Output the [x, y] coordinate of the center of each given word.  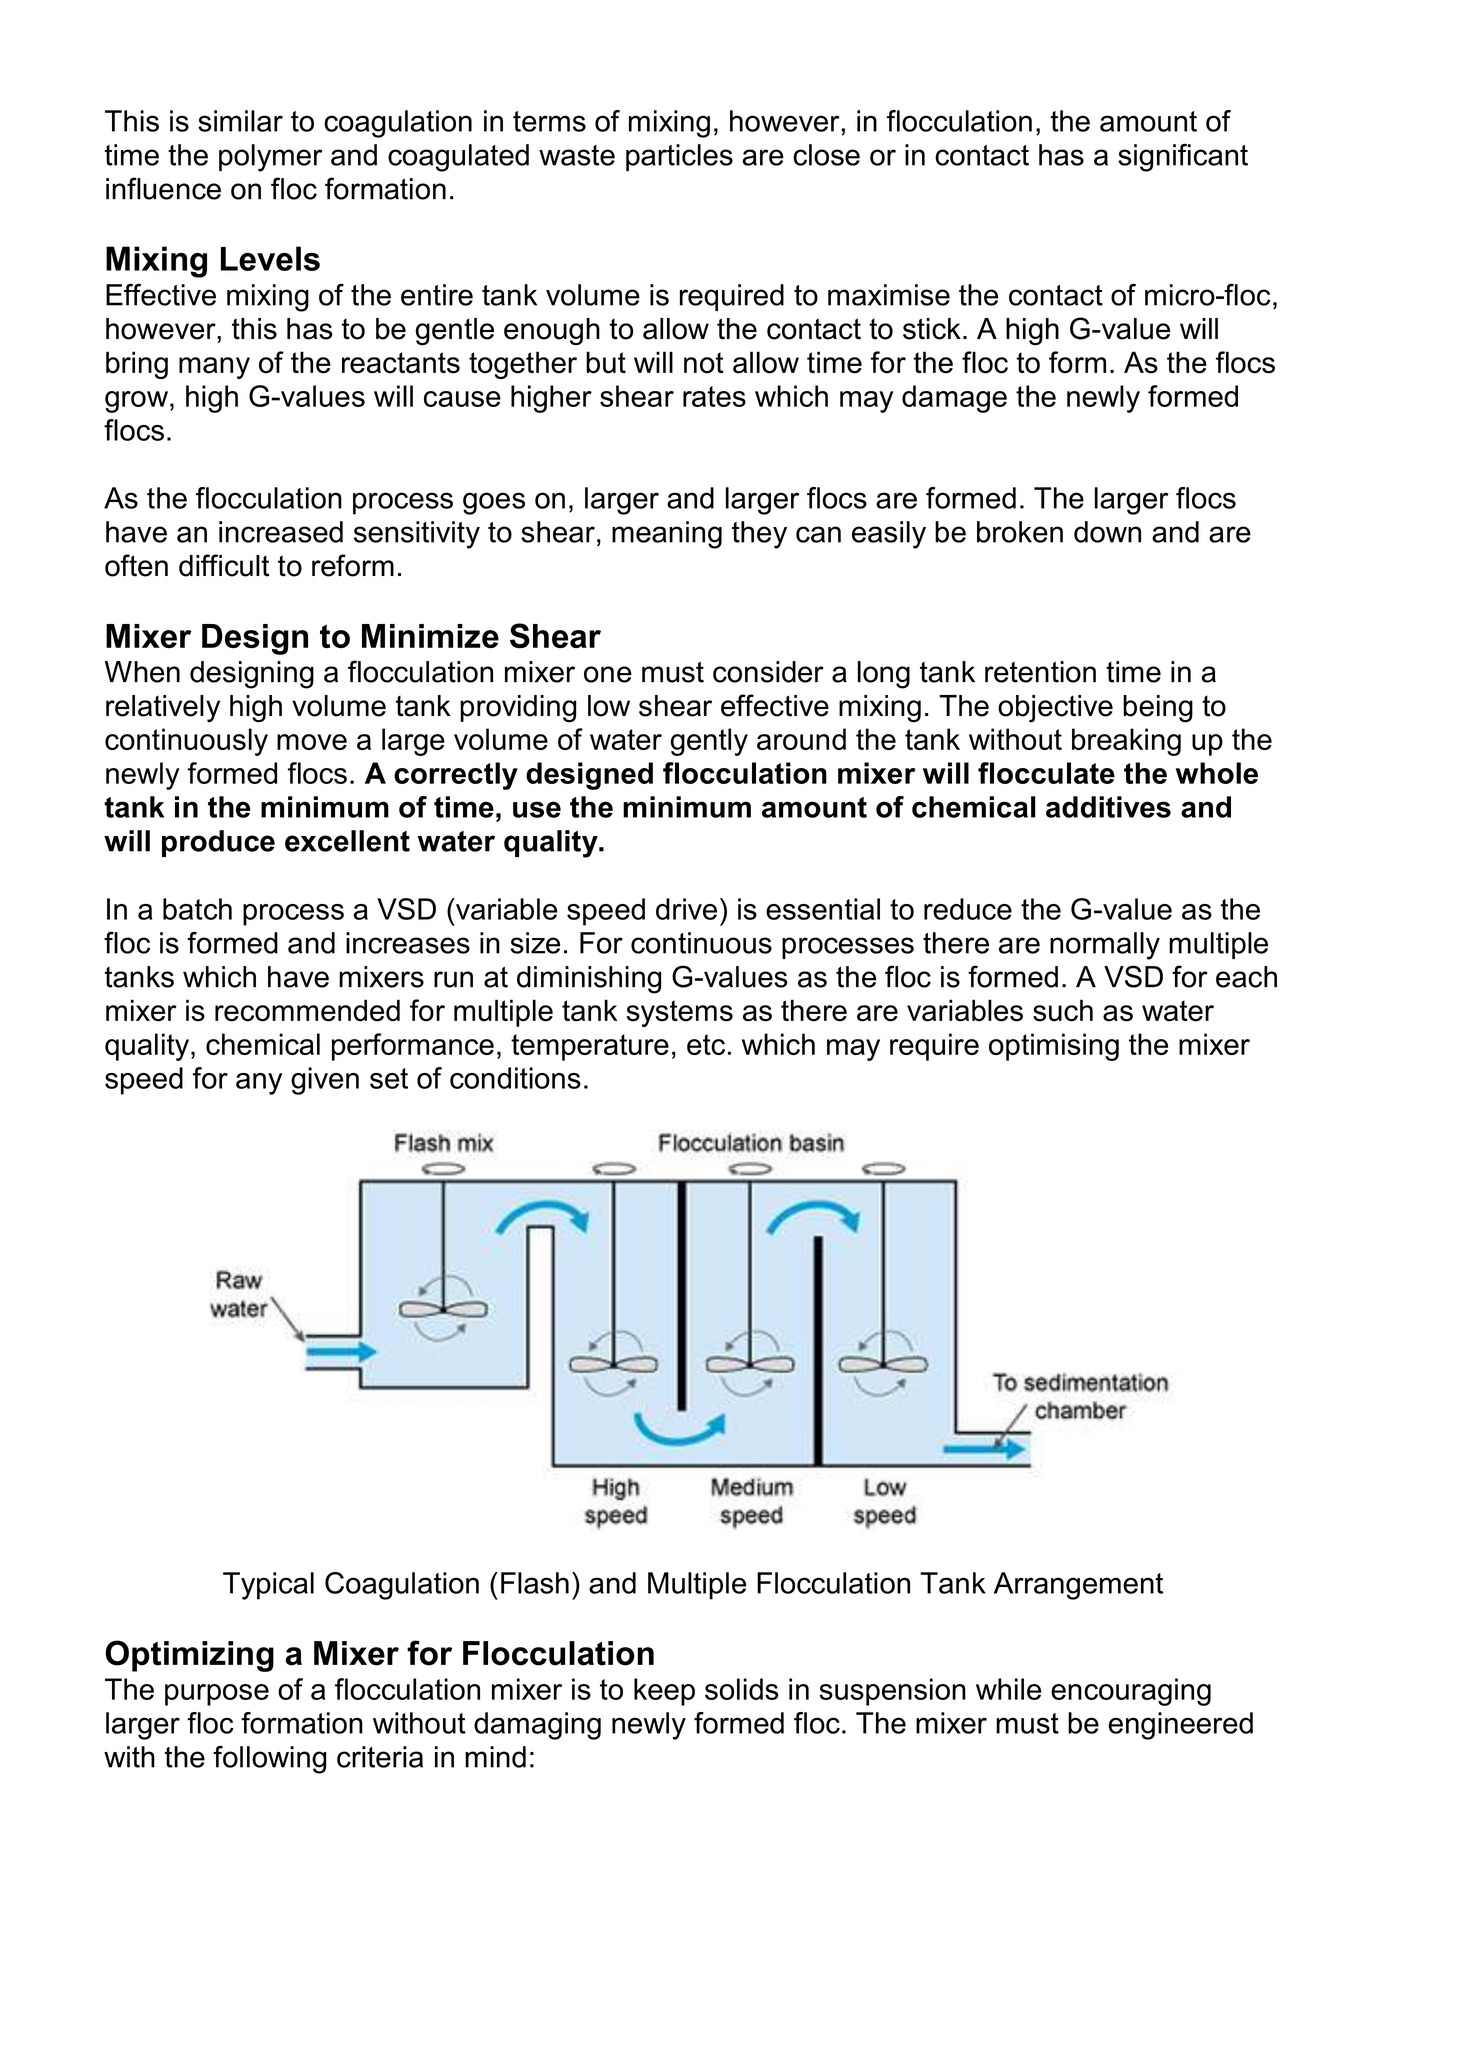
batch [197, 909]
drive [686, 909]
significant [1183, 158]
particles [679, 157]
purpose [217, 1695]
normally [1105, 946]
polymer [270, 158]
